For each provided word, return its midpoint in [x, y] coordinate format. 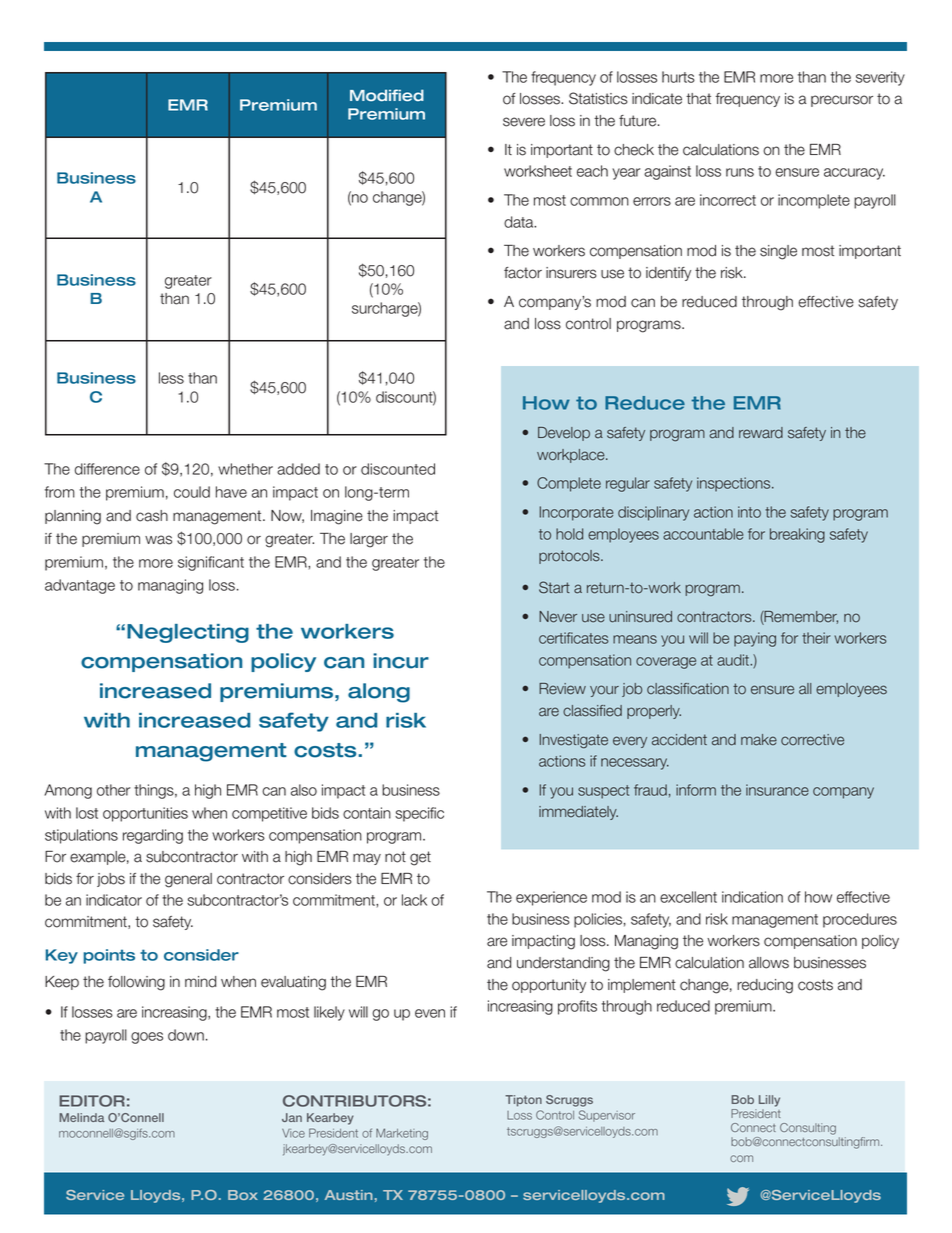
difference [107, 469]
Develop [564, 434]
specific [419, 814]
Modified [387, 95]
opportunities [145, 814]
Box [243, 1195]
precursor [842, 101]
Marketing [402, 1134]
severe [524, 122]
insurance [777, 790]
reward [761, 433]
